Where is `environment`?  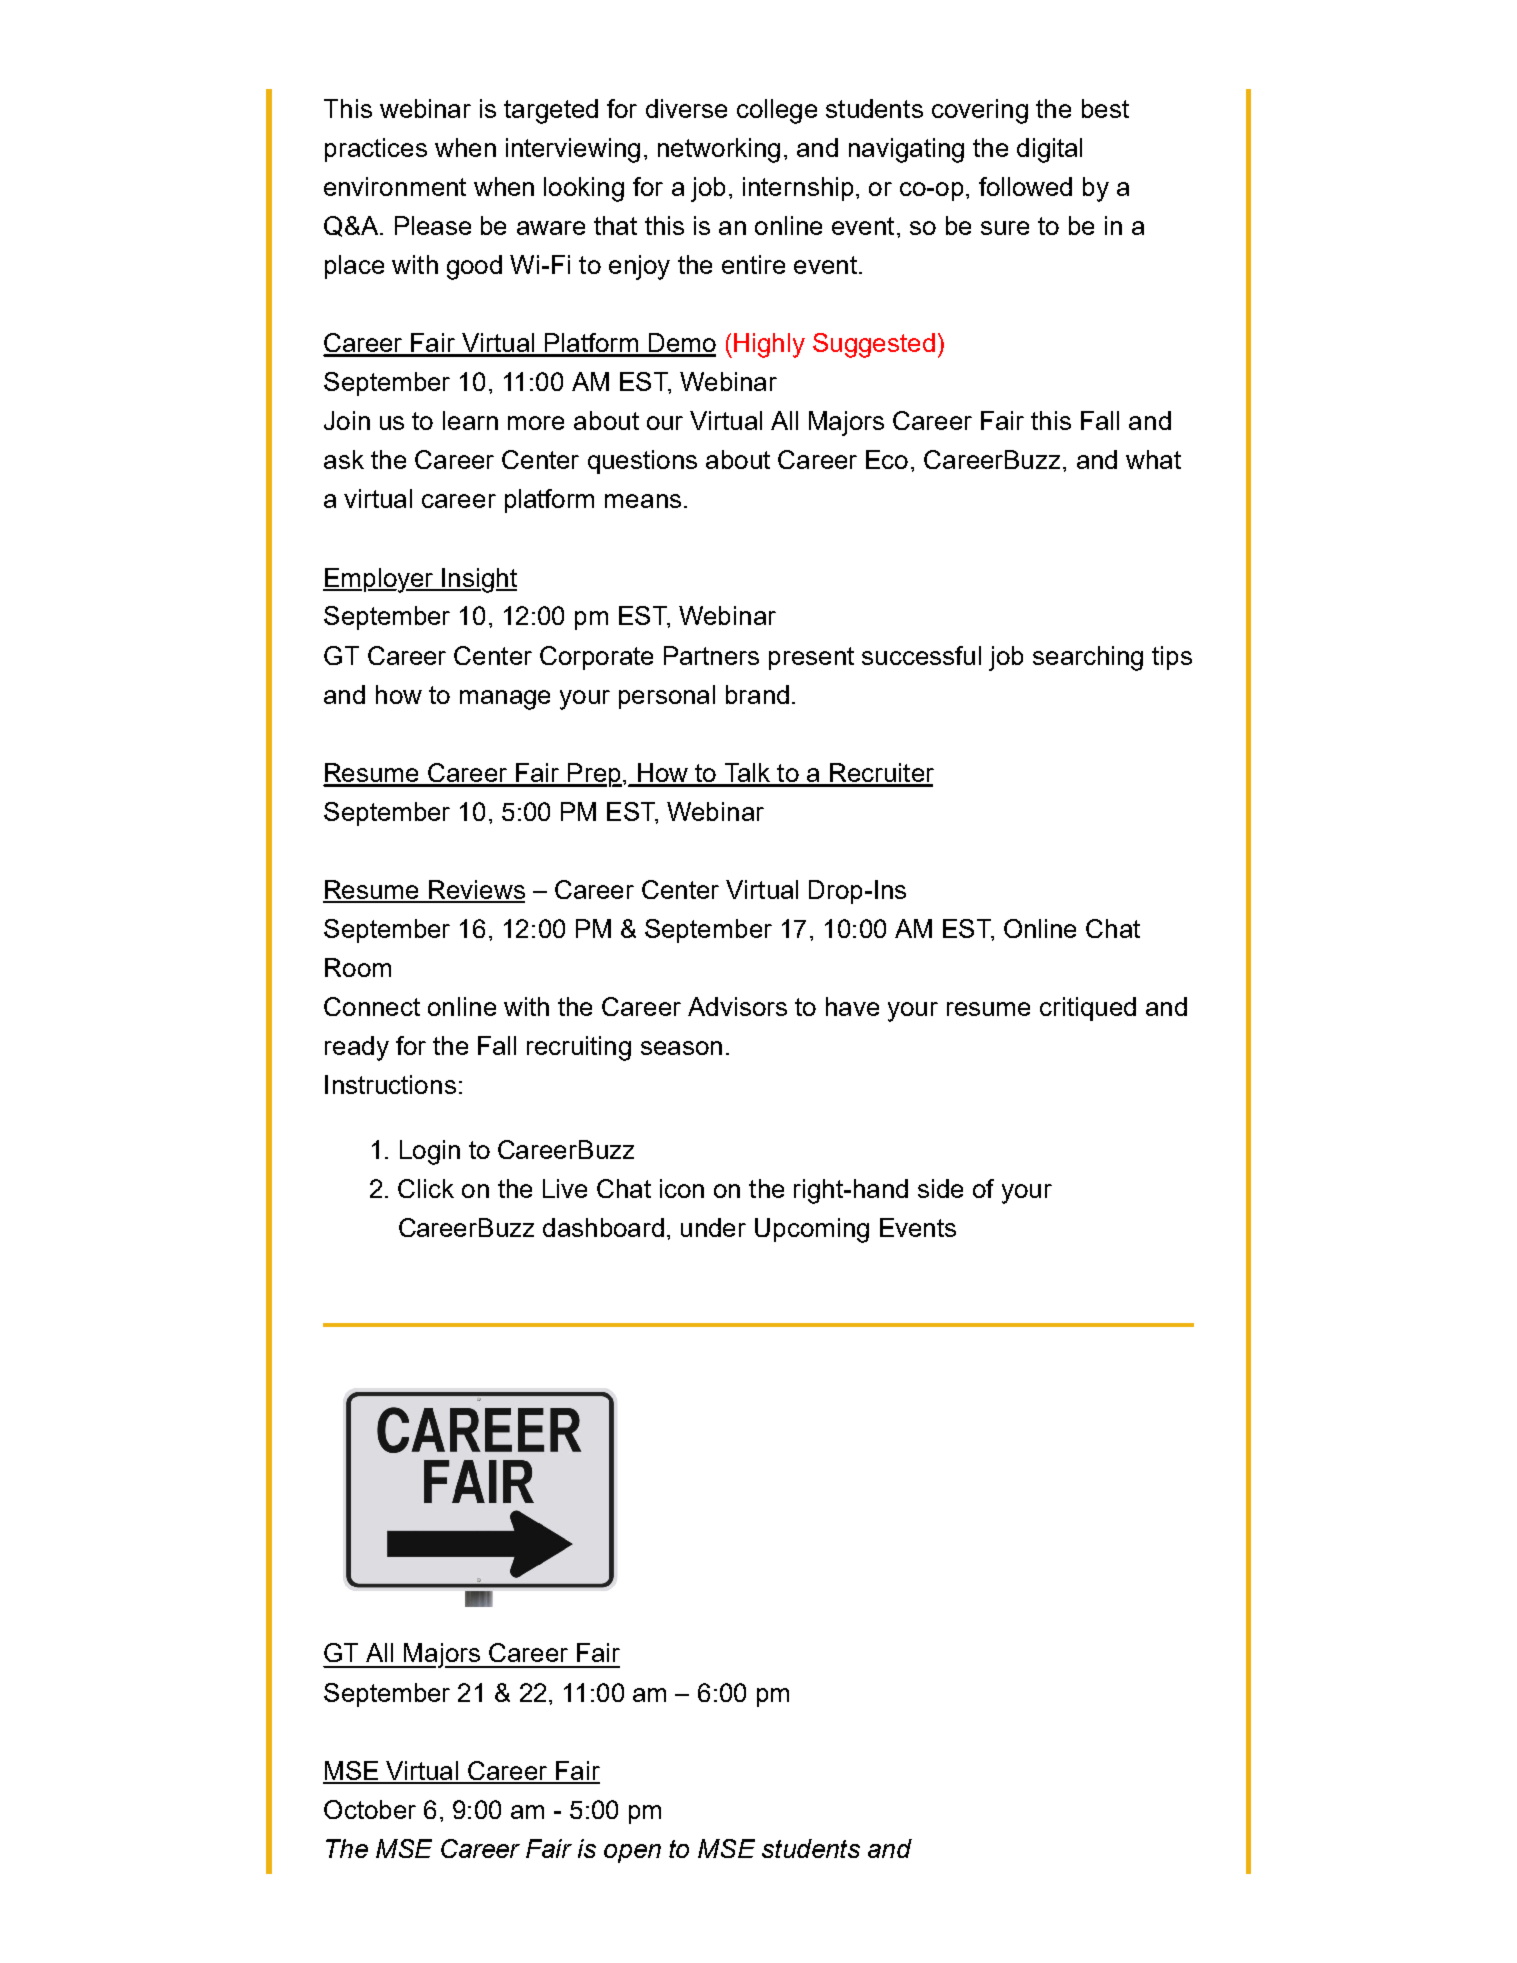 environment is located at coordinates (395, 186).
